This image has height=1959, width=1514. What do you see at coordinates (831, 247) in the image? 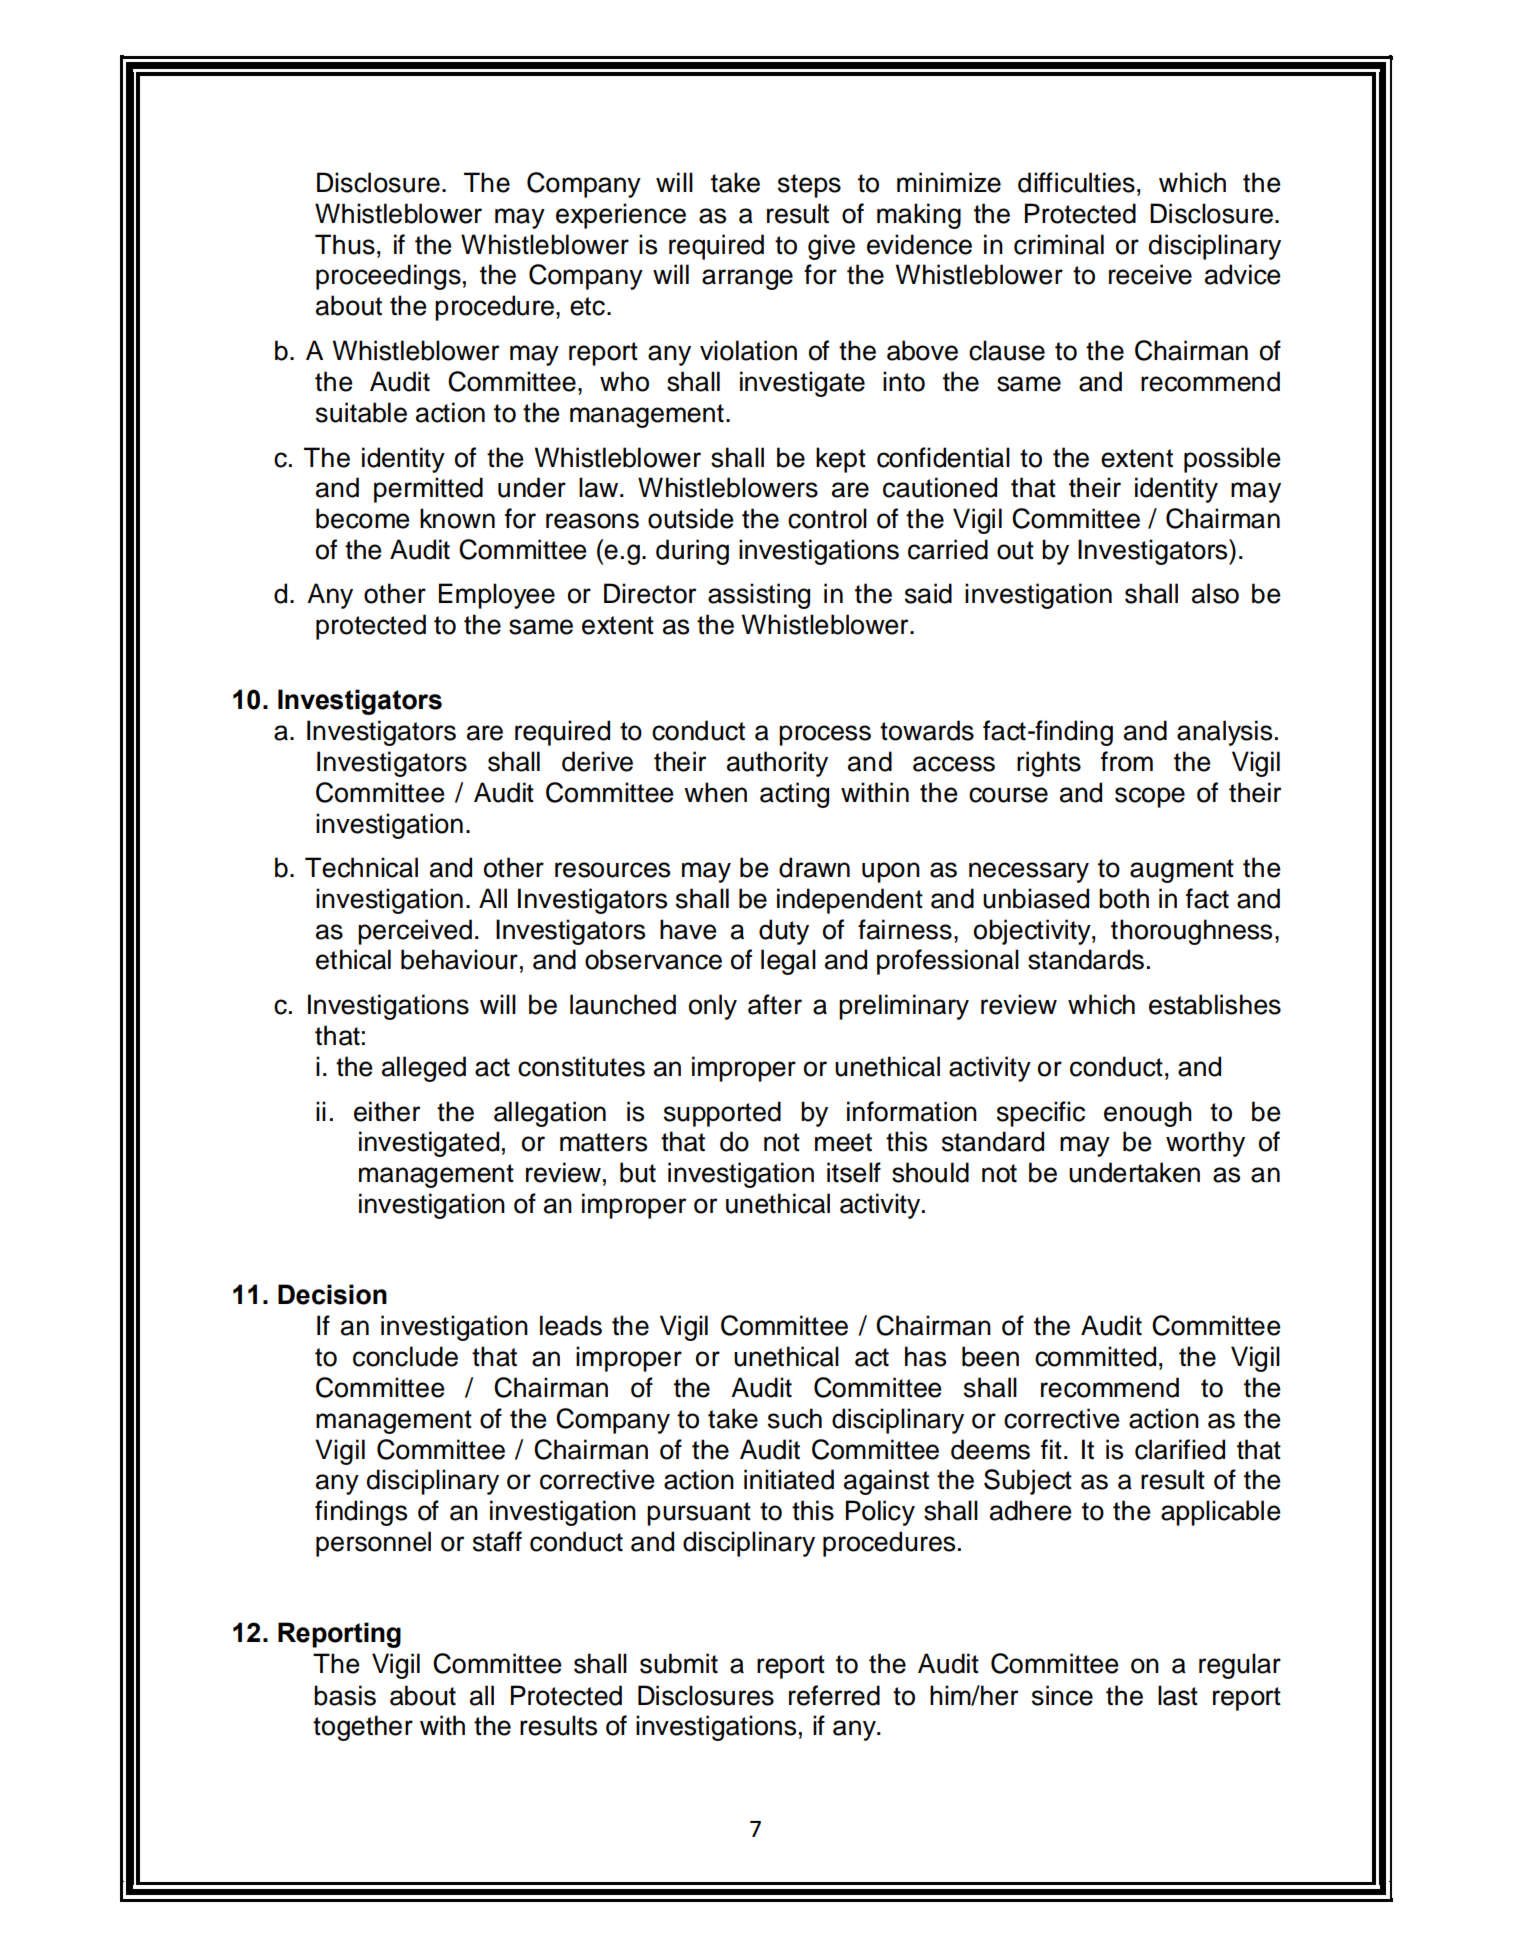
I see `give` at bounding box center [831, 247].
